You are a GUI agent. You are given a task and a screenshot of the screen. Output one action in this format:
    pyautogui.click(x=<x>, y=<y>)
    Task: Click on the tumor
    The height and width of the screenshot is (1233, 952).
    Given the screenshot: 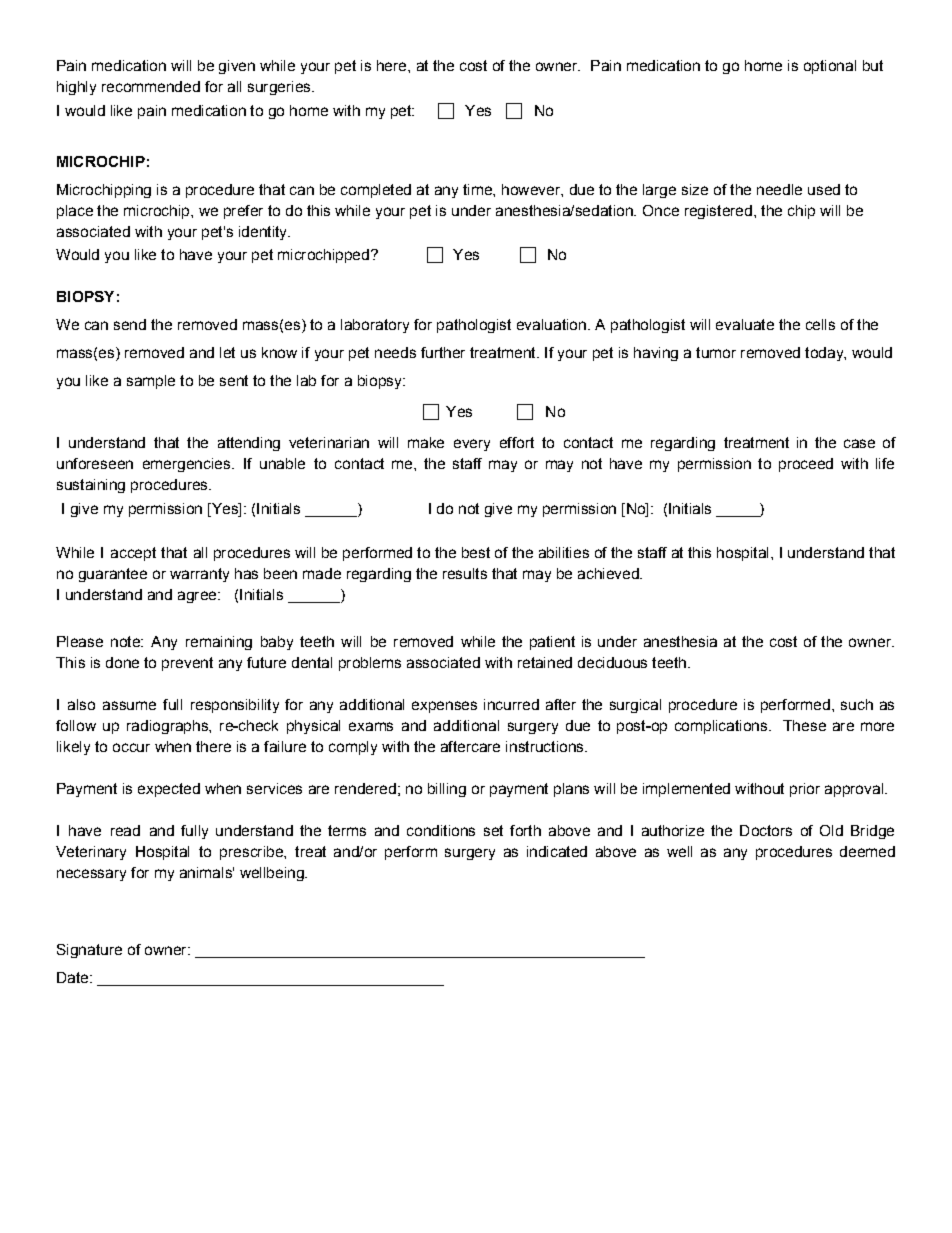 What is the action you would take?
    pyautogui.click(x=716, y=352)
